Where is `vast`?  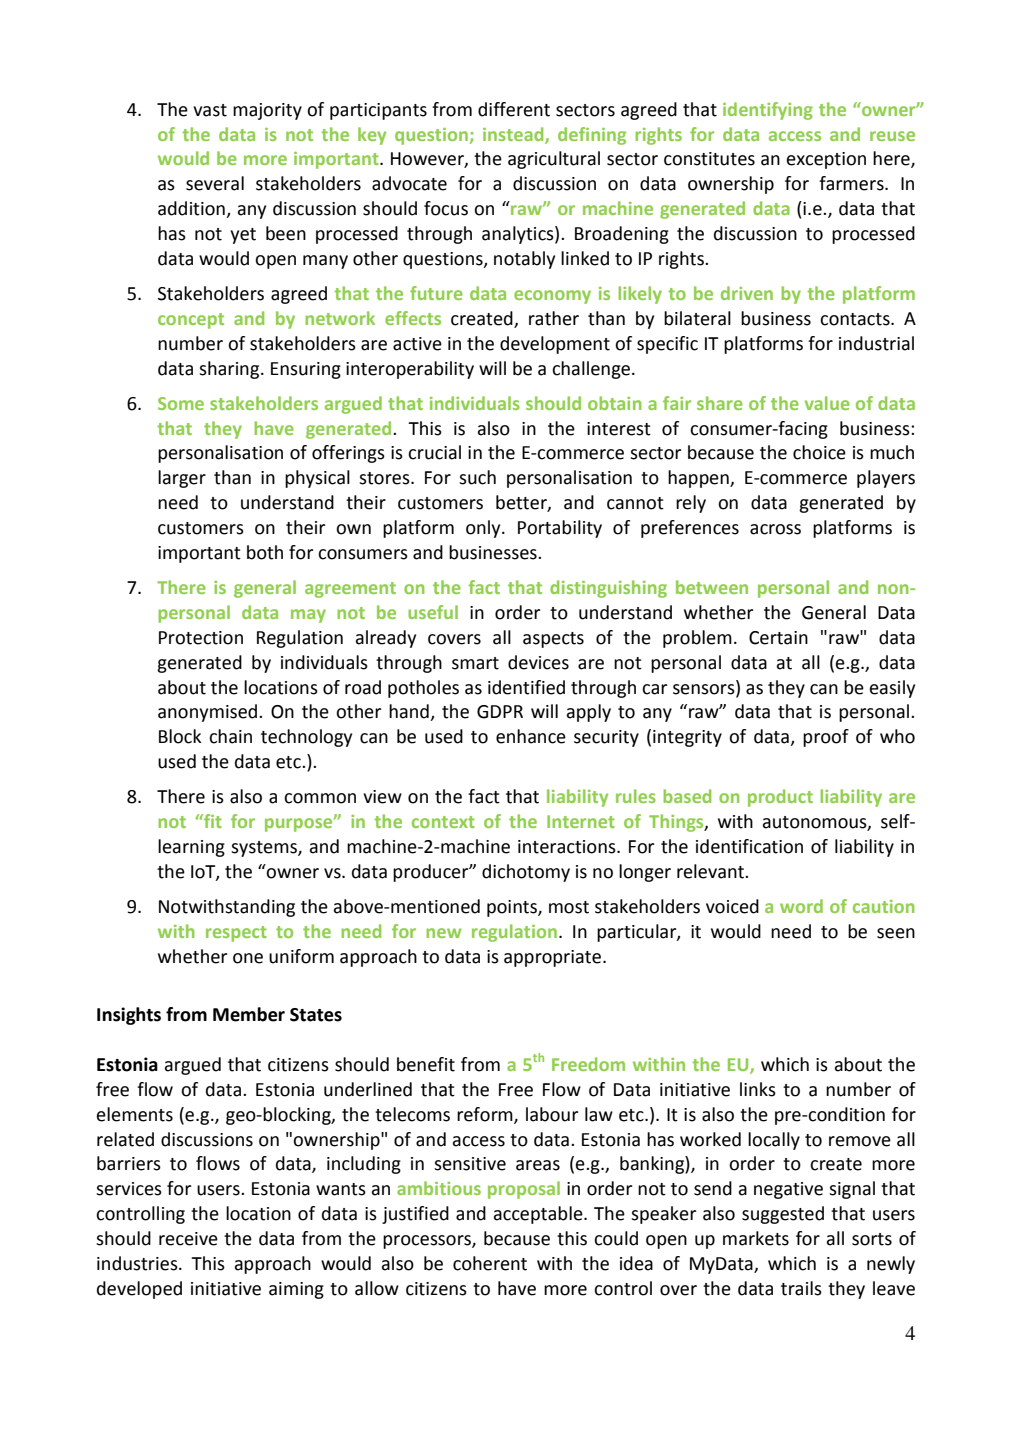 vast is located at coordinates (210, 110).
